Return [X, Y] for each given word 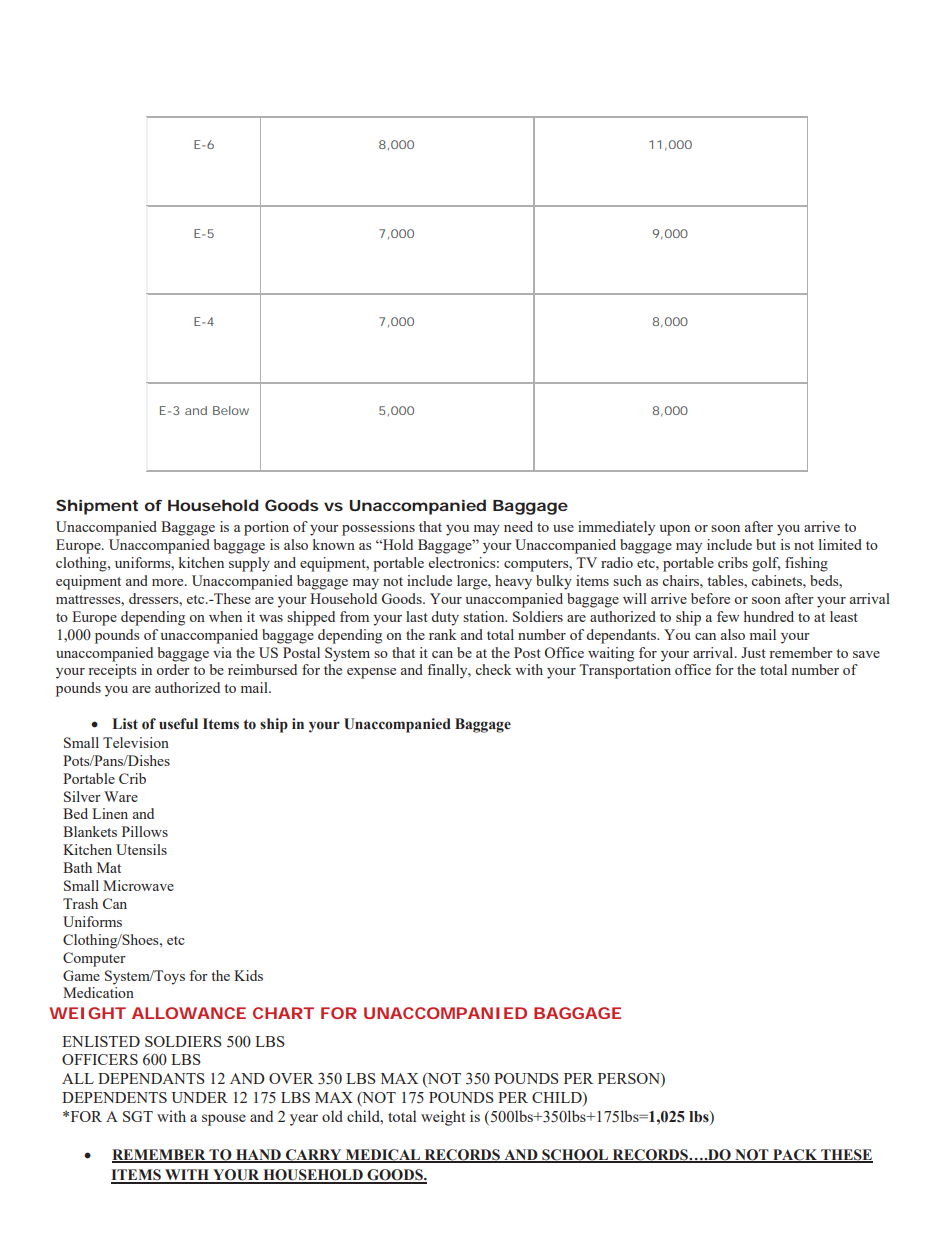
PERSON [630, 1080]
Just [753, 652]
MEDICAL [383, 1155]
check [493, 669]
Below [231, 410]
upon [675, 530]
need [518, 526]
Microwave [138, 885]
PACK [795, 1155]
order [173, 669]
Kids [248, 975]
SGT [138, 1116]
